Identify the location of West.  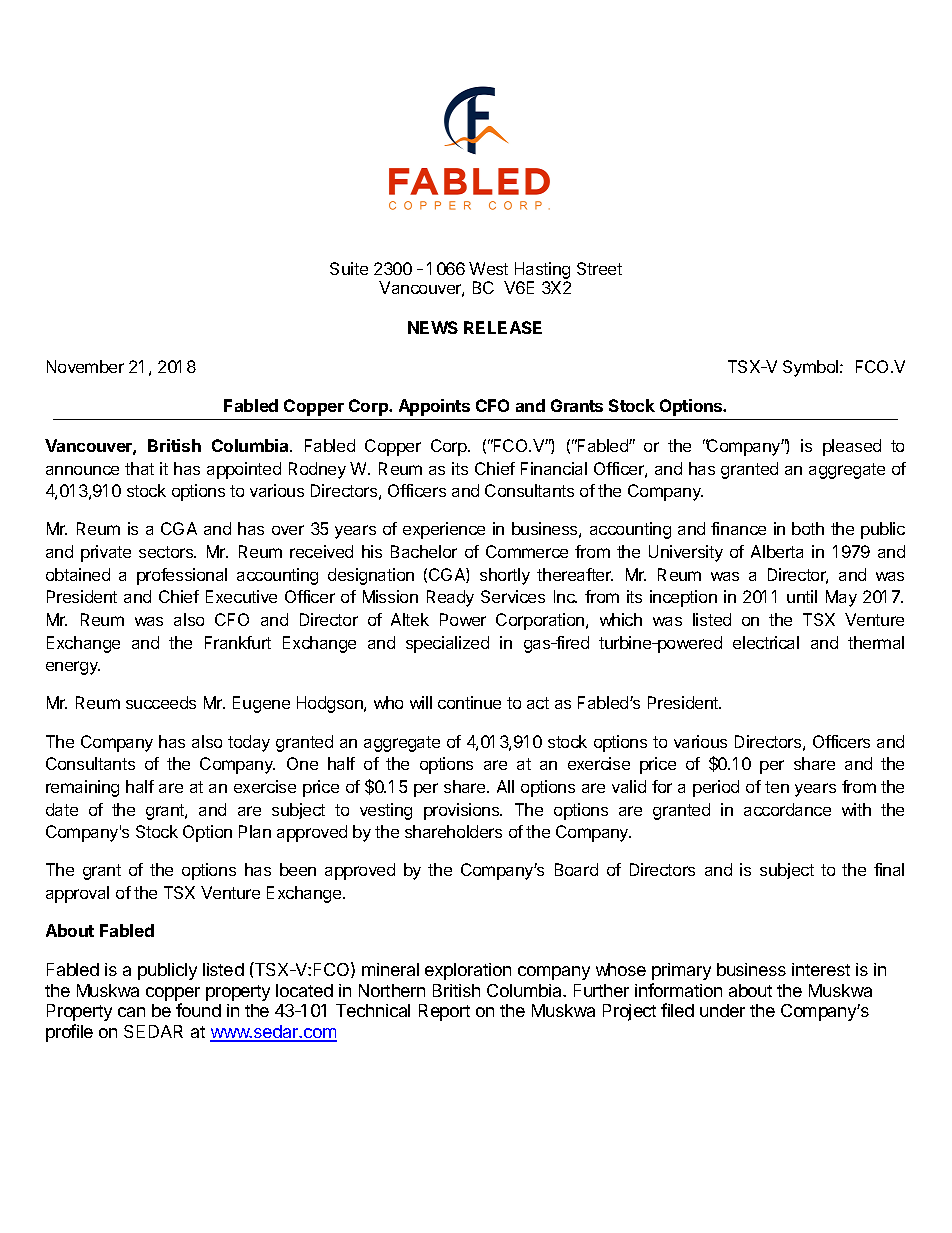
(488, 268).
